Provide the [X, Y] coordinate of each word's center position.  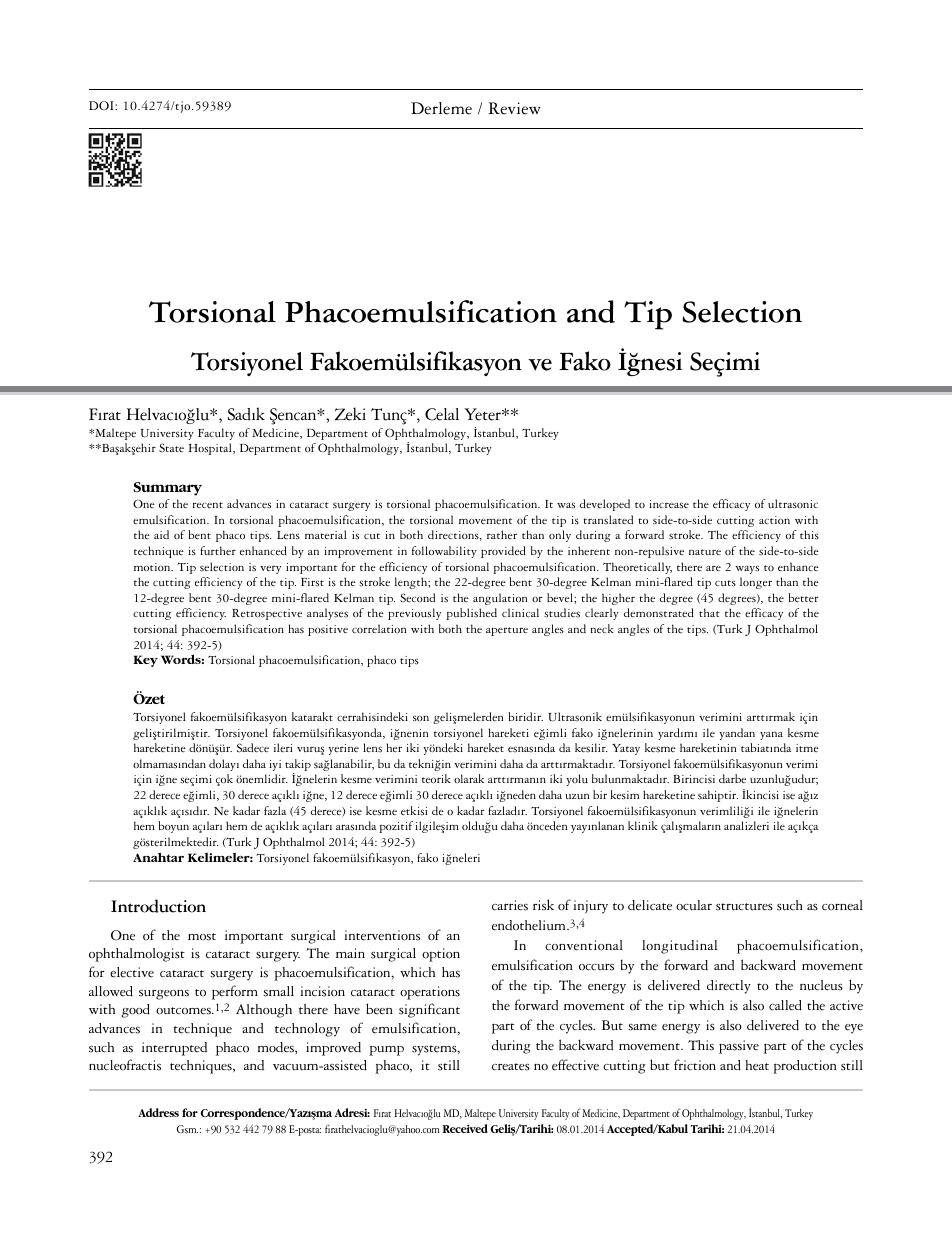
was [566, 505]
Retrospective [267, 614]
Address [158, 1112]
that [709, 612]
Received [465, 1128]
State [171, 447]
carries [510, 905]
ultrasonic [793, 504]
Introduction [158, 906]
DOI [102, 105]
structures [744, 907]
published [471, 614]
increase [669, 504]
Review [514, 108]
